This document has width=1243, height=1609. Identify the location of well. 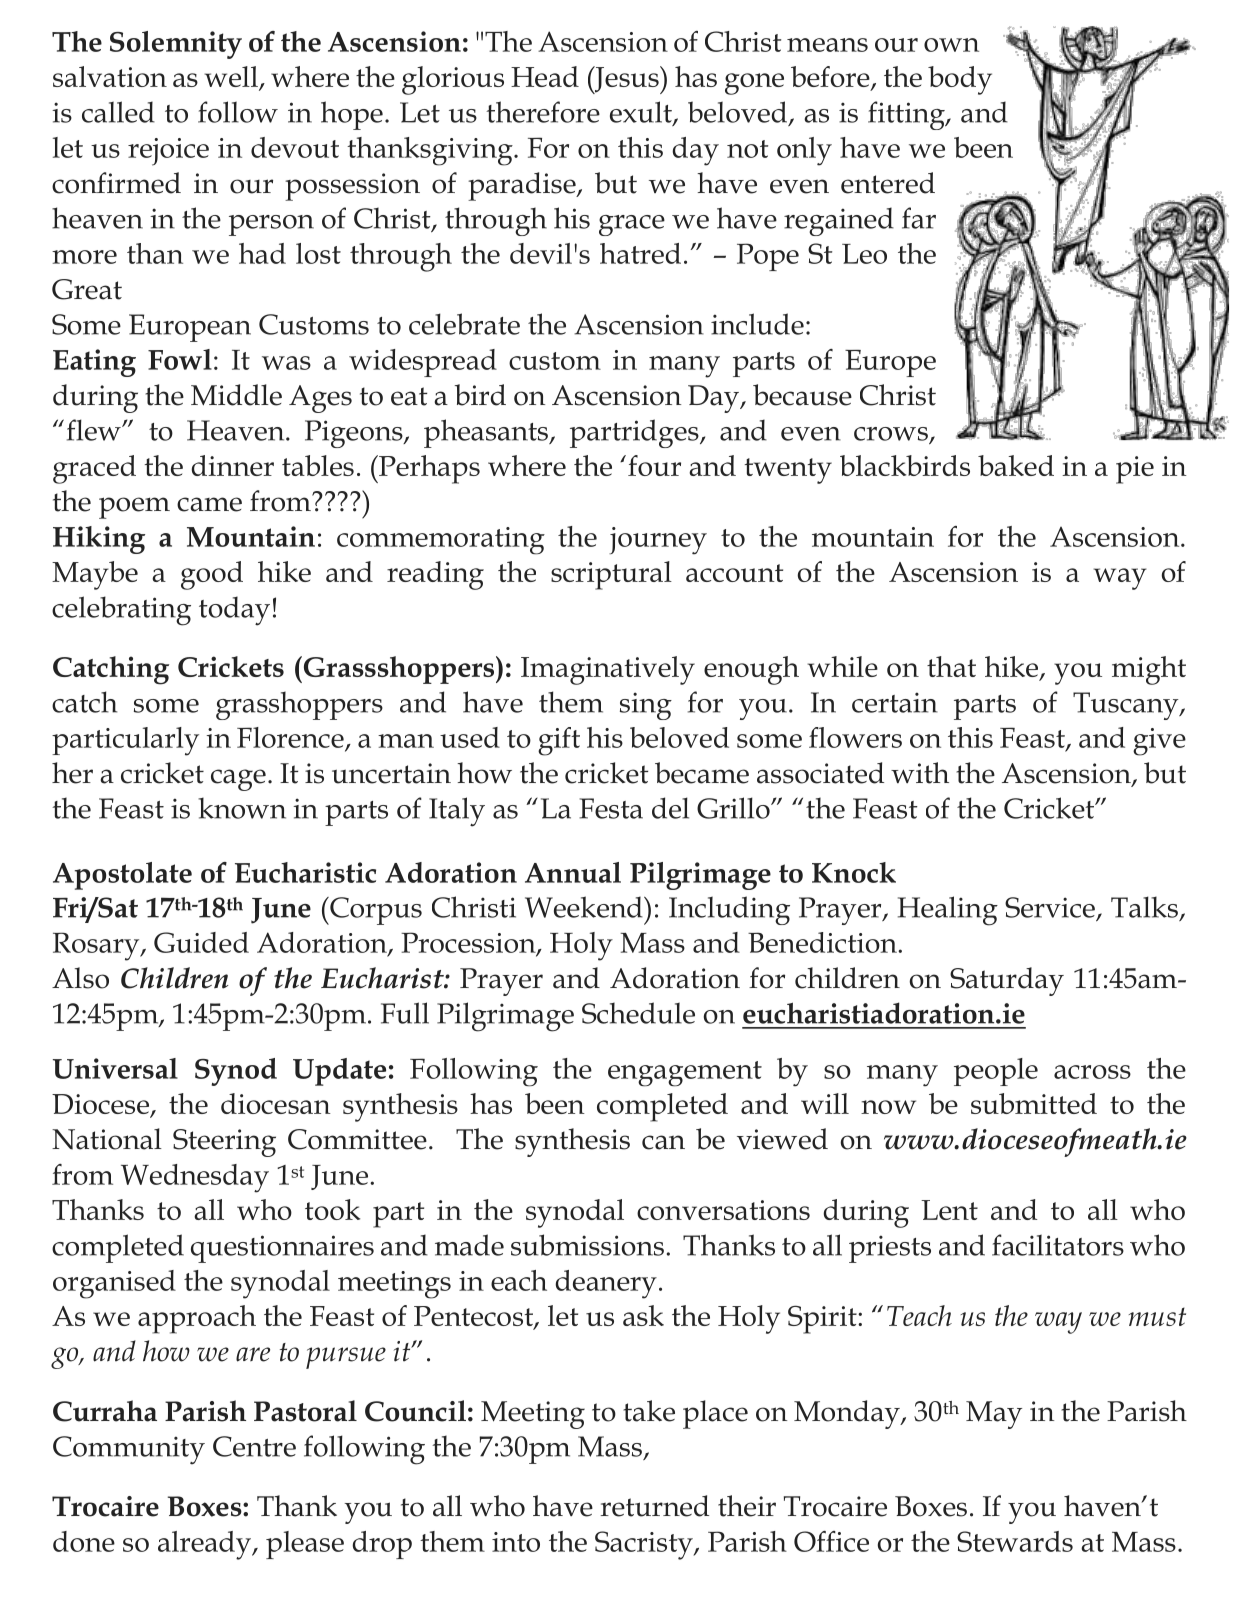
(232, 78).
